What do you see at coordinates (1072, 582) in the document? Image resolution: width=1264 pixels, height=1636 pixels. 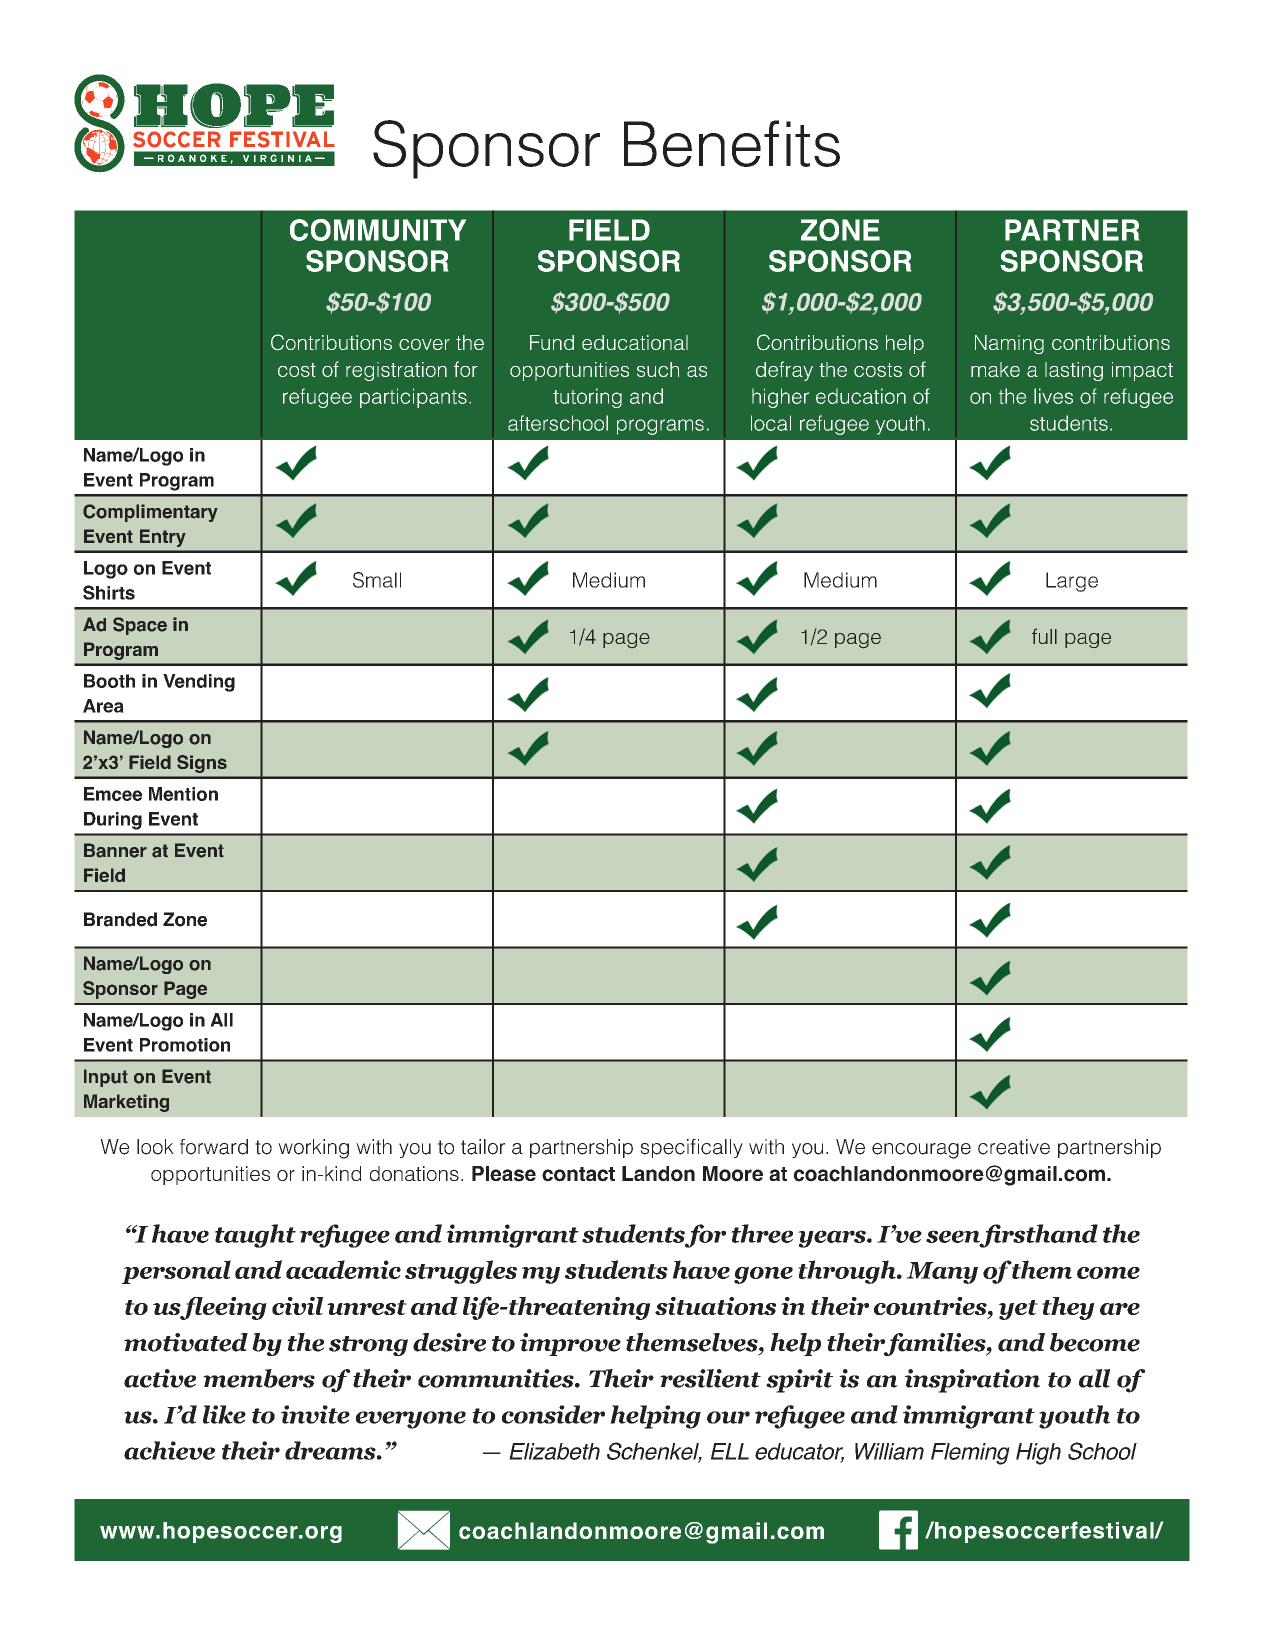 I see `Large` at bounding box center [1072, 582].
